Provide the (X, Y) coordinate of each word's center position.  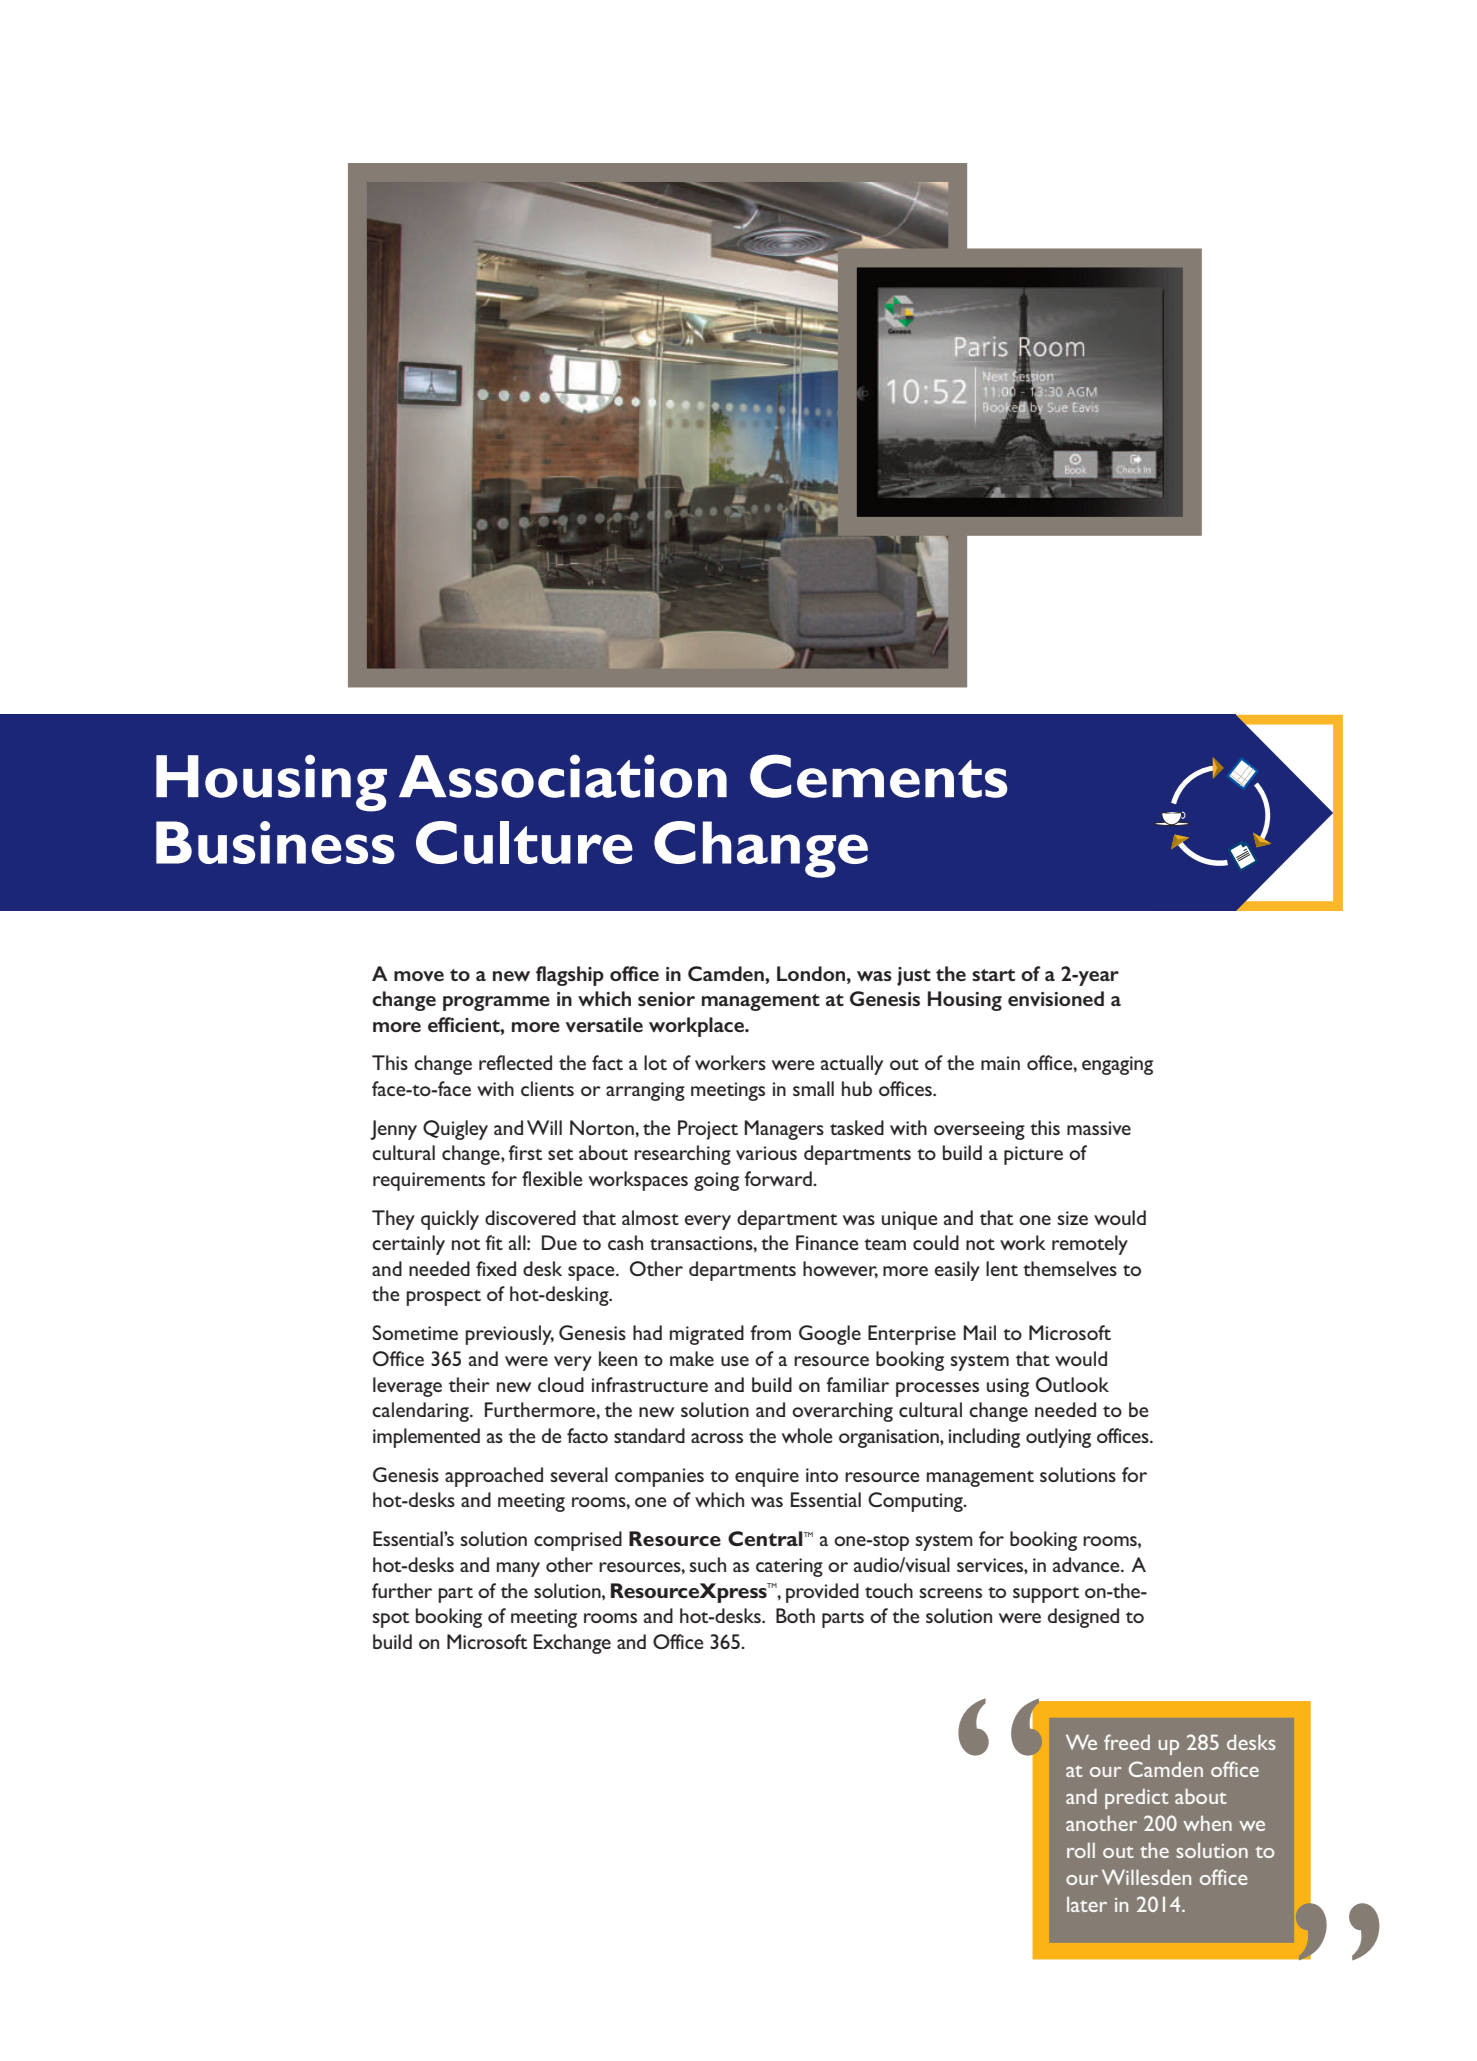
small (813, 1088)
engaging (1117, 1065)
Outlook (1072, 1384)
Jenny (393, 1130)
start (993, 975)
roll (1081, 1850)
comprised (578, 1541)
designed (1083, 1618)
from (770, 1332)
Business (275, 842)
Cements (879, 776)
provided (822, 1593)
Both (795, 1615)
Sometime (415, 1332)
